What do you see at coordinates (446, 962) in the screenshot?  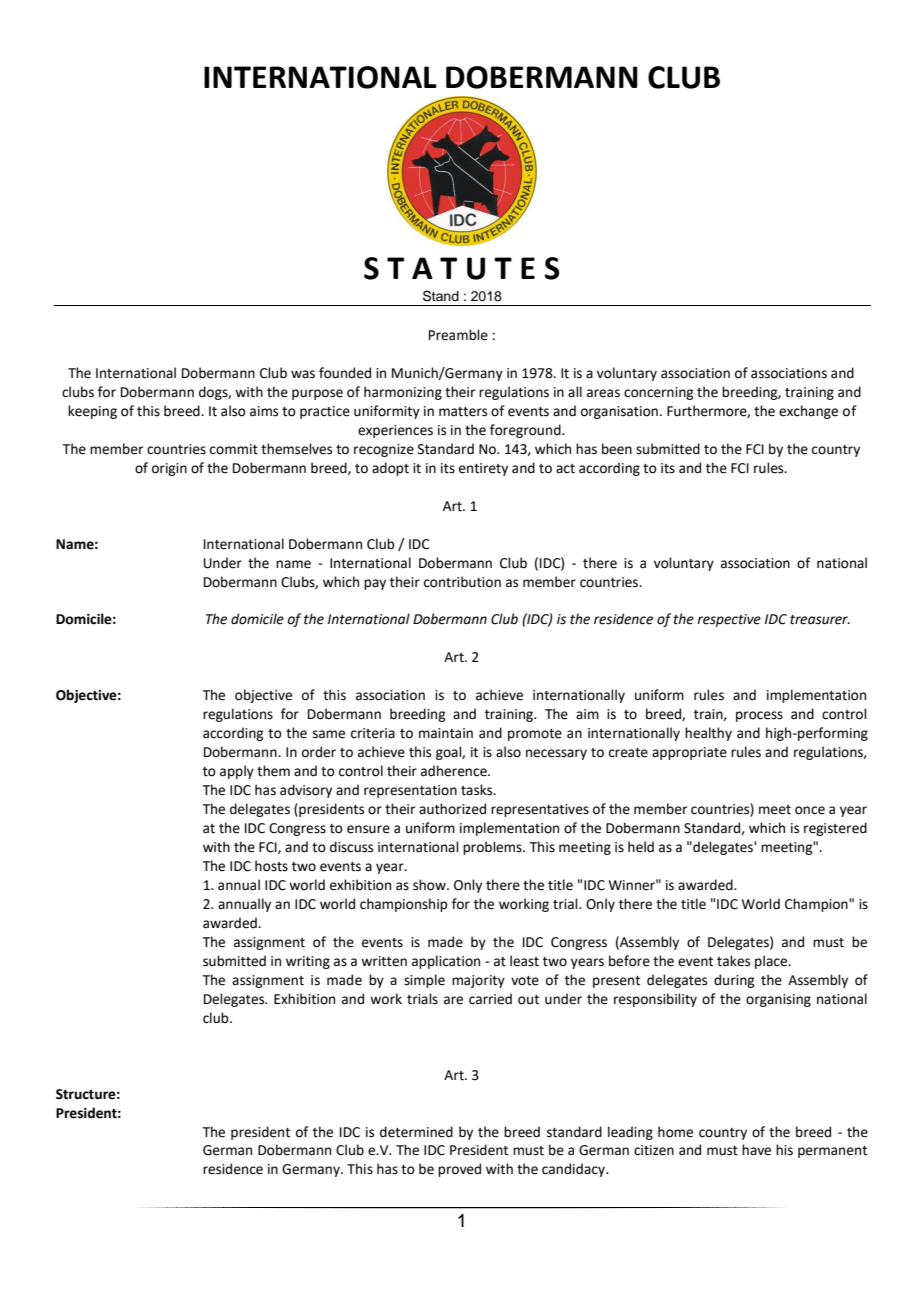 I see `application` at bounding box center [446, 962].
